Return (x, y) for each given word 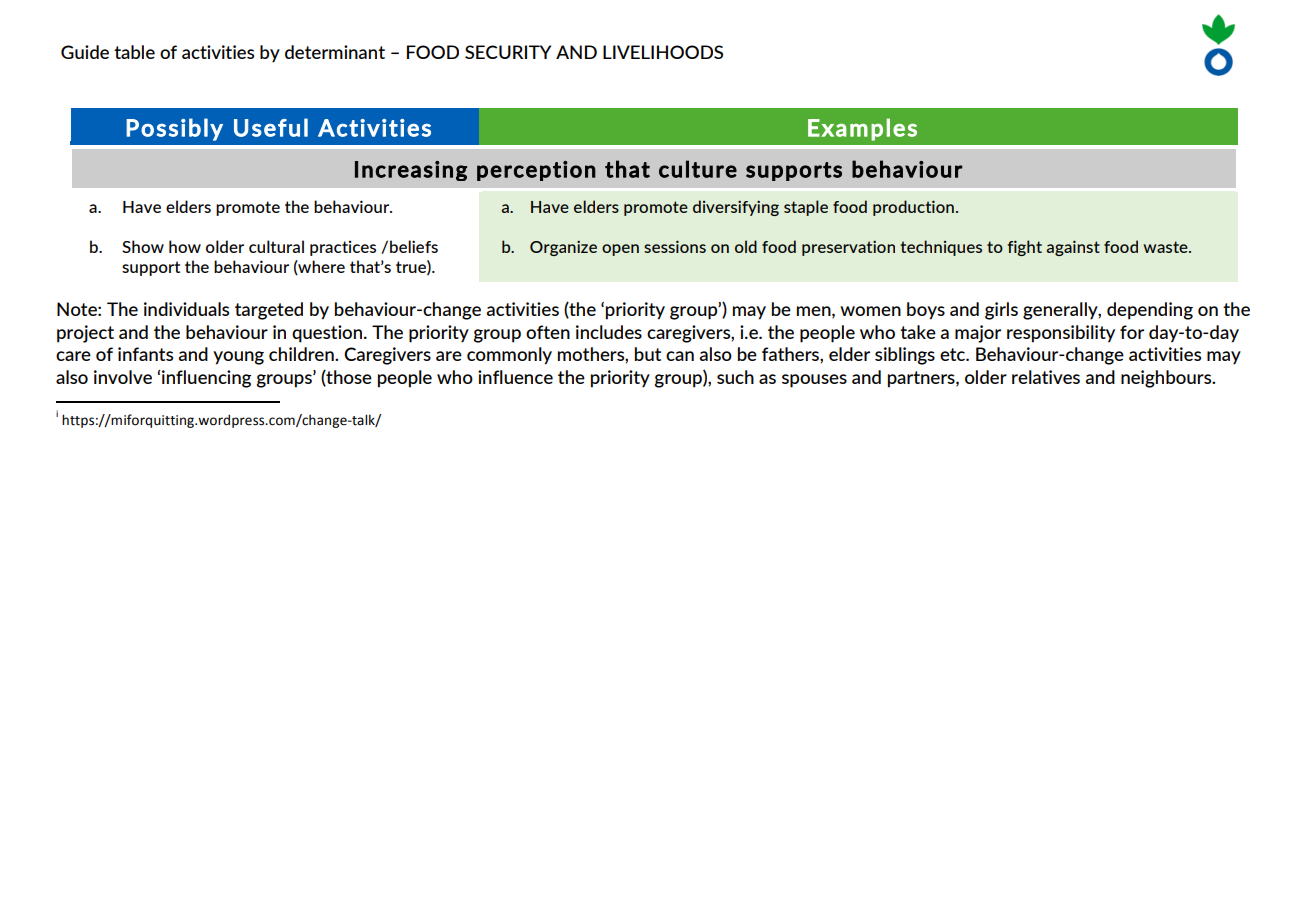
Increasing (411, 171)
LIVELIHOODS (663, 52)
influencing (206, 379)
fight (1024, 248)
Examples (862, 129)
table (134, 52)
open (620, 250)
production (913, 208)
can (680, 356)
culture (698, 169)
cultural (276, 246)
